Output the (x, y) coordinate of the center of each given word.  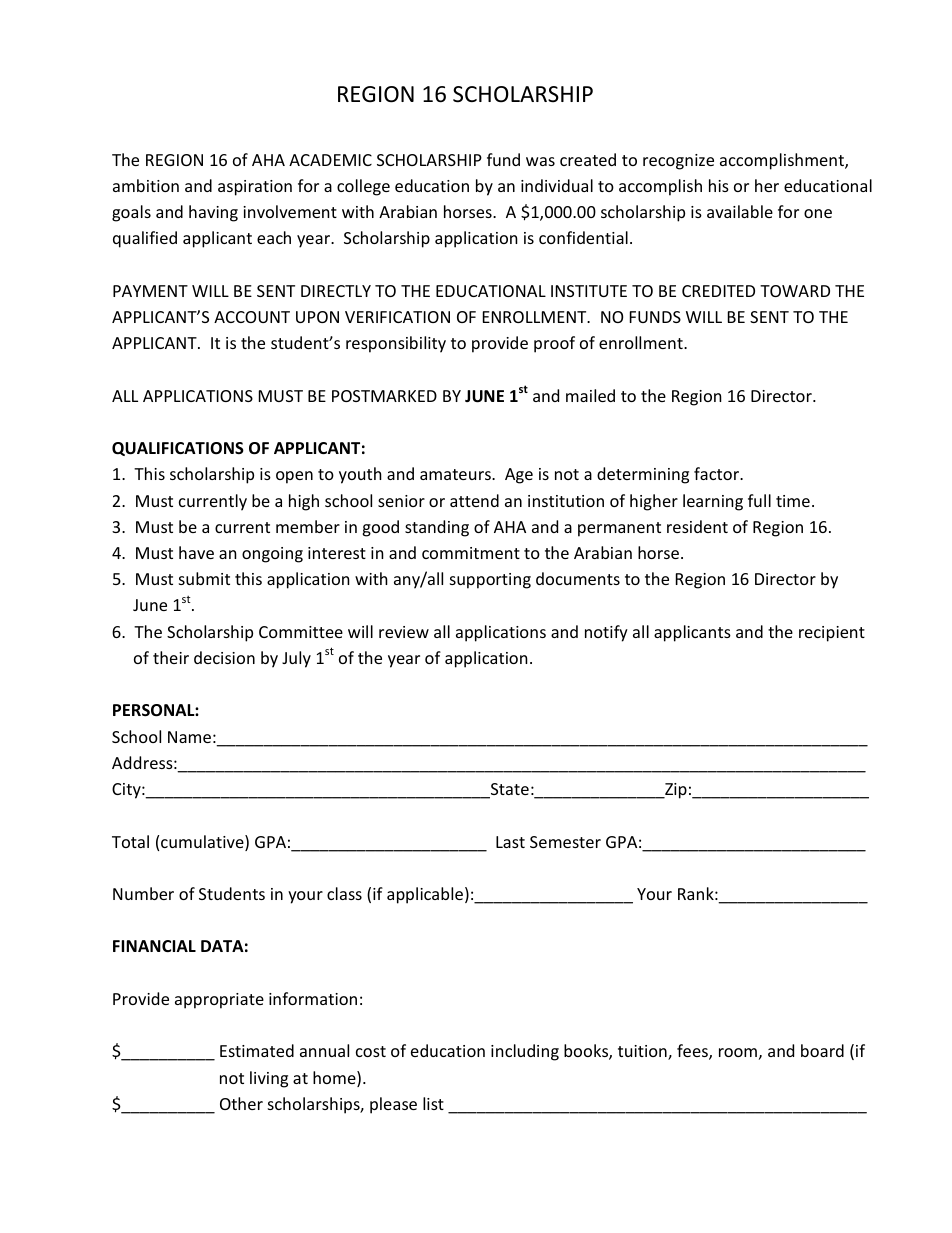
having (213, 213)
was (540, 161)
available (740, 211)
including (525, 1052)
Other (241, 1103)
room (738, 1052)
